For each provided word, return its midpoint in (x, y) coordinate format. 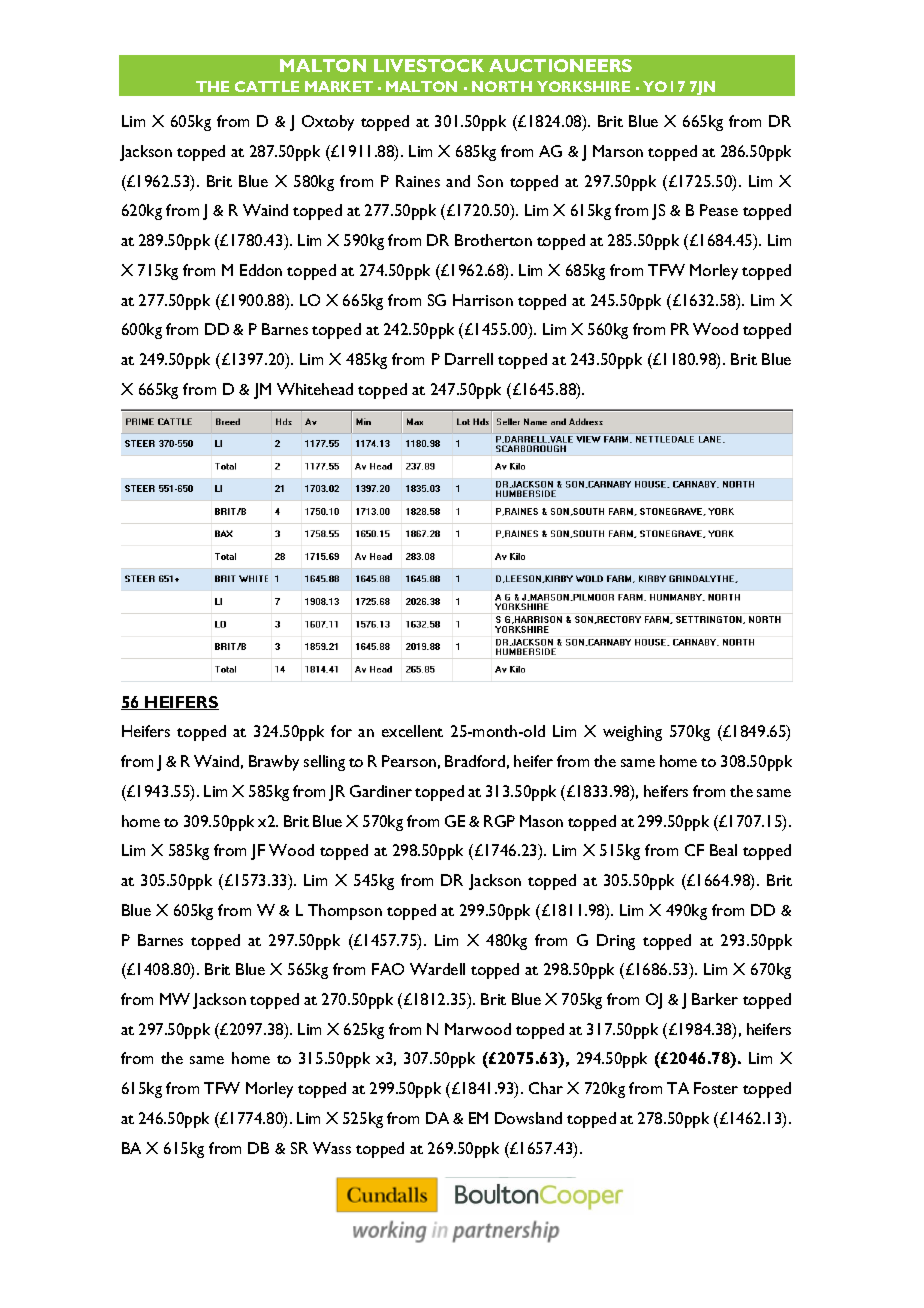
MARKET (339, 86)
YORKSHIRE (583, 86)
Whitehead (315, 389)
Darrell (469, 359)
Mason (541, 821)
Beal (723, 850)
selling (324, 763)
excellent (412, 731)
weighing (632, 733)
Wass (332, 1148)
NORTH (502, 86)
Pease (719, 210)
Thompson (345, 912)
